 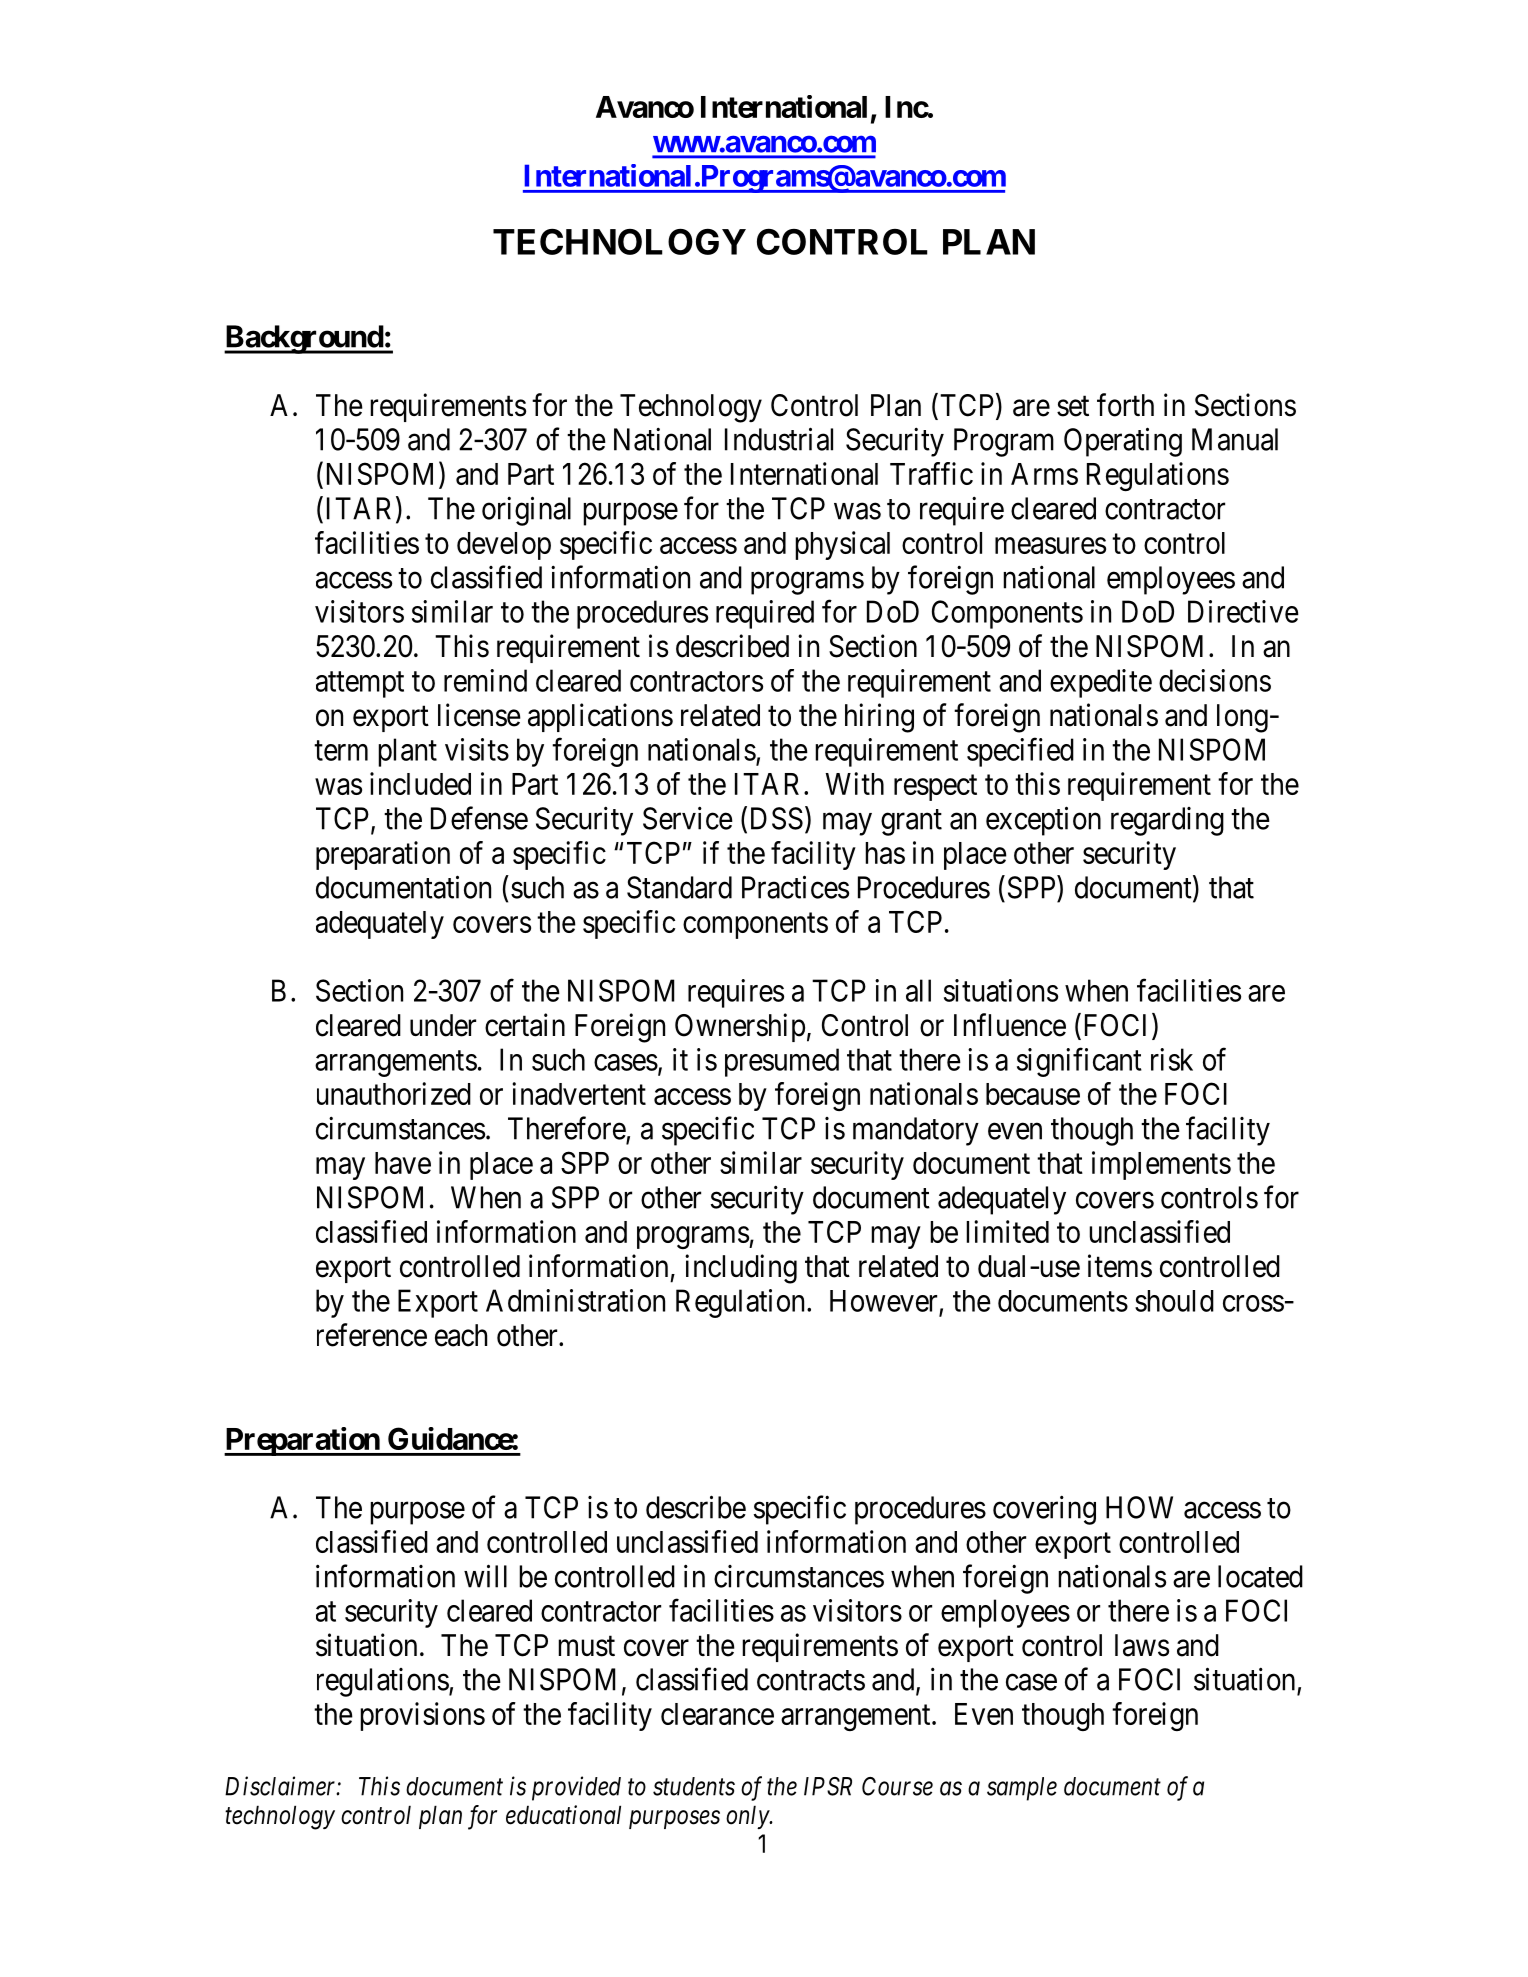 I want to click on provisions, so click(x=422, y=1716).
